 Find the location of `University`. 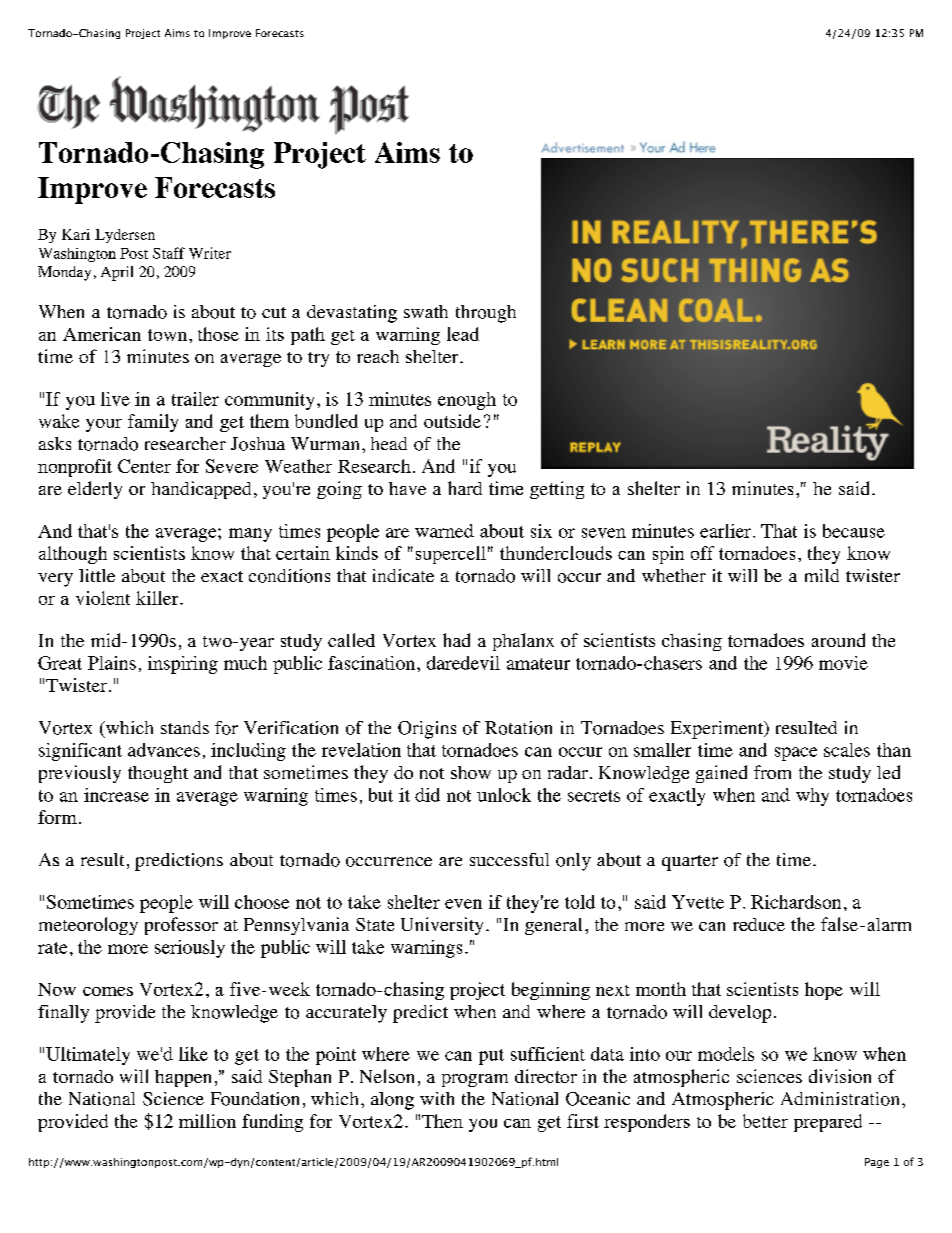

University is located at coordinates (442, 926).
